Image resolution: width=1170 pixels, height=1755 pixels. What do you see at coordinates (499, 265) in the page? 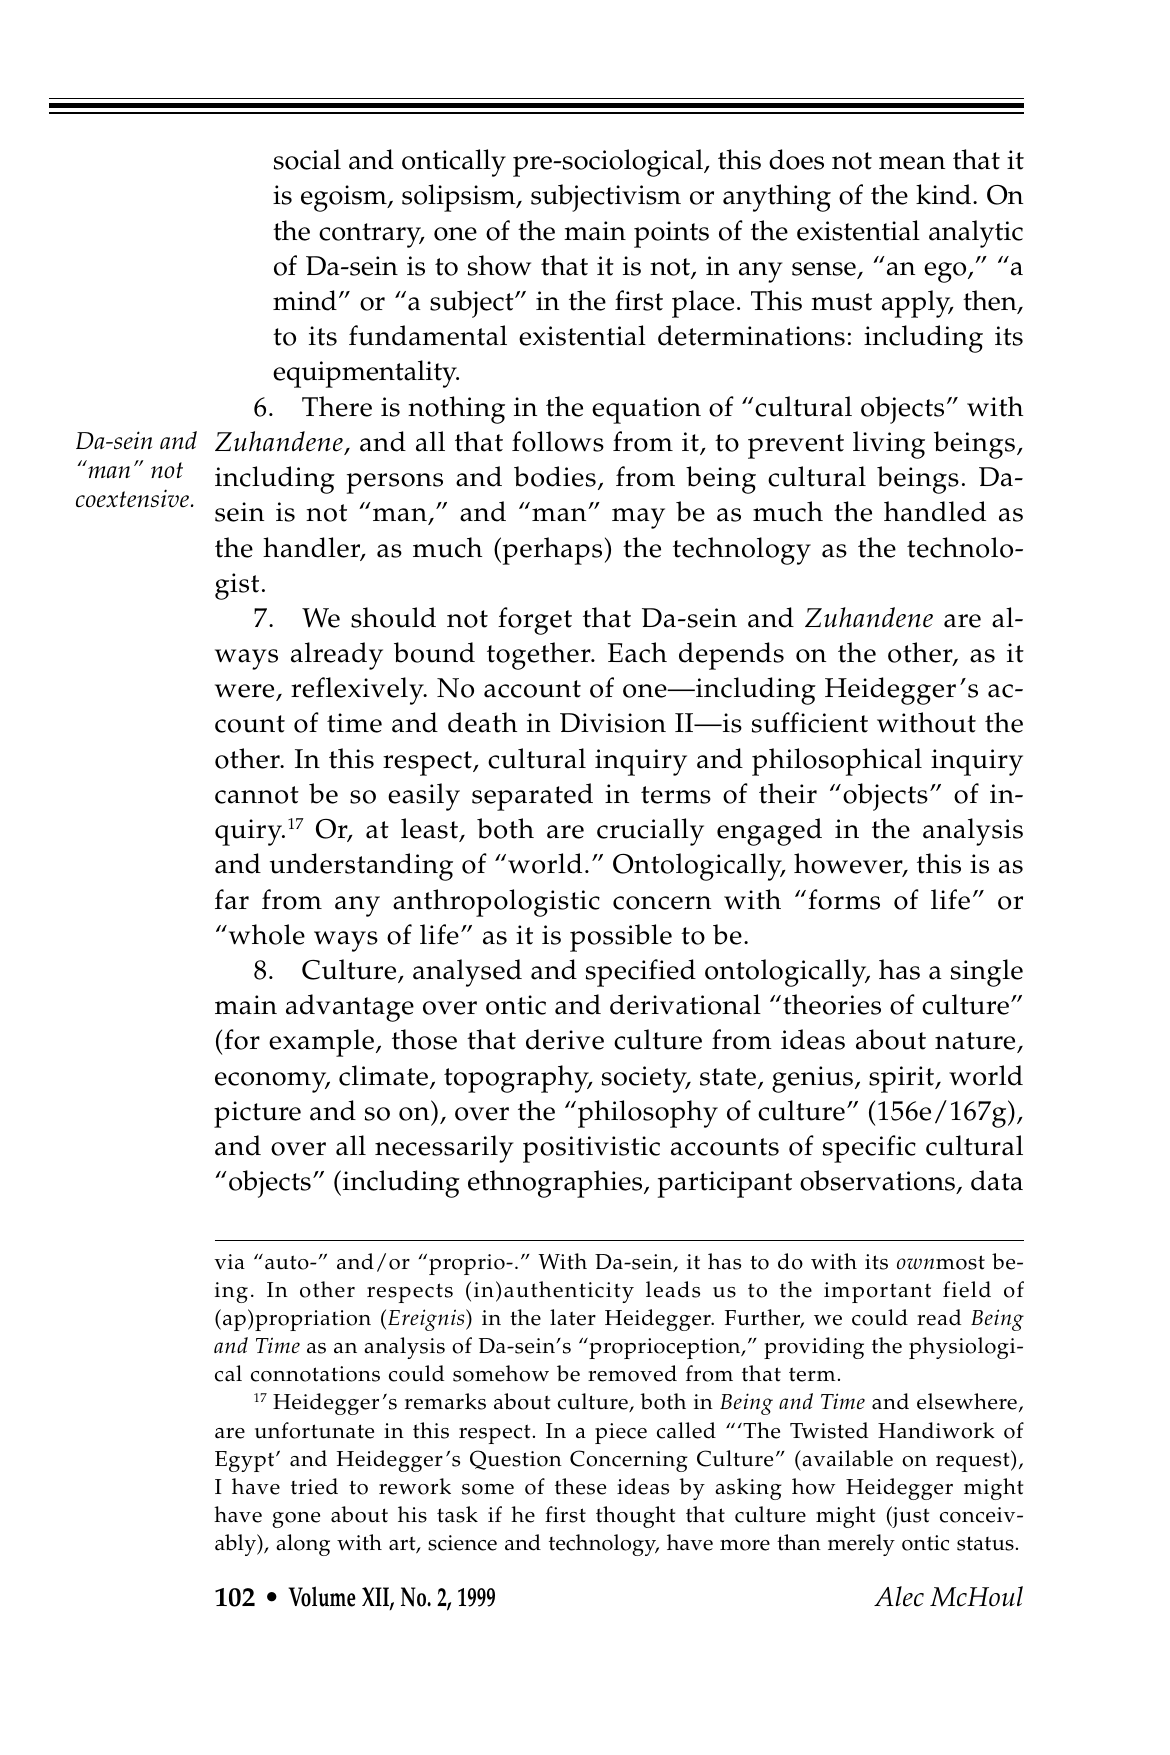
I see `show` at bounding box center [499, 265].
